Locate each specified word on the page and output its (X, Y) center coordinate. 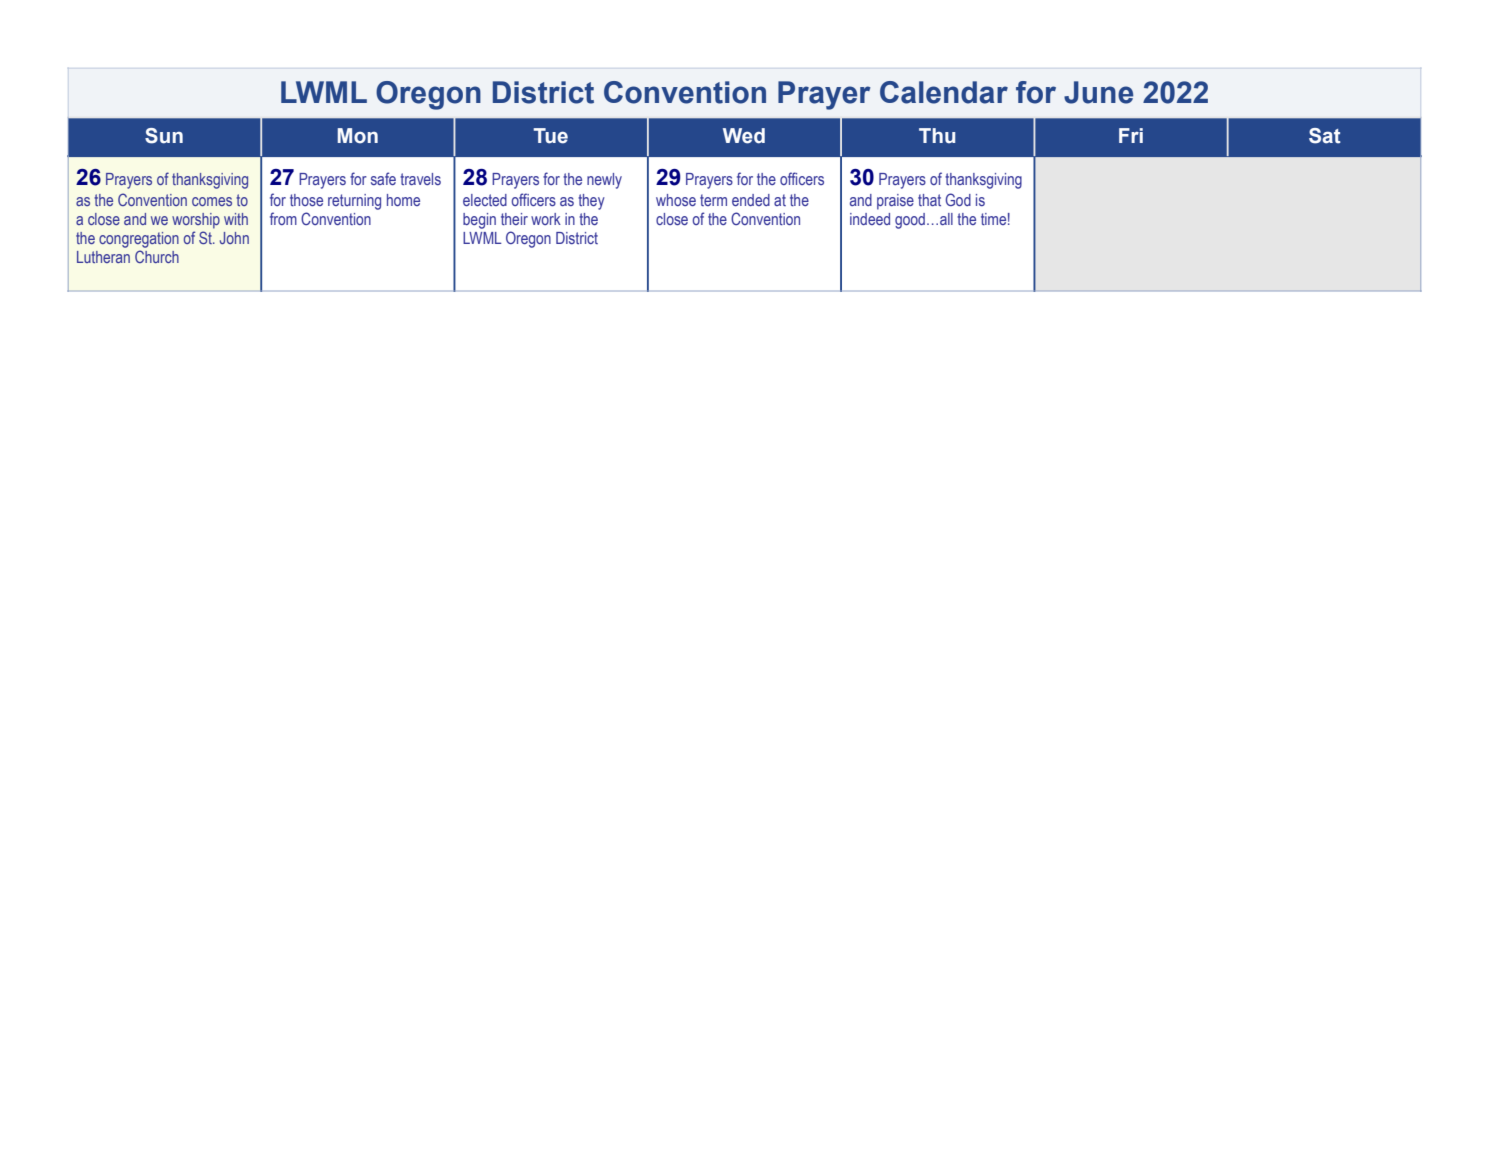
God (958, 199)
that (929, 200)
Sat (1325, 136)
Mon (357, 136)
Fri (1131, 135)
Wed (744, 136)
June (1098, 92)
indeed (870, 219)
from (283, 218)
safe (383, 178)
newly (604, 181)
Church (157, 256)
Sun (164, 136)
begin (479, 221)
